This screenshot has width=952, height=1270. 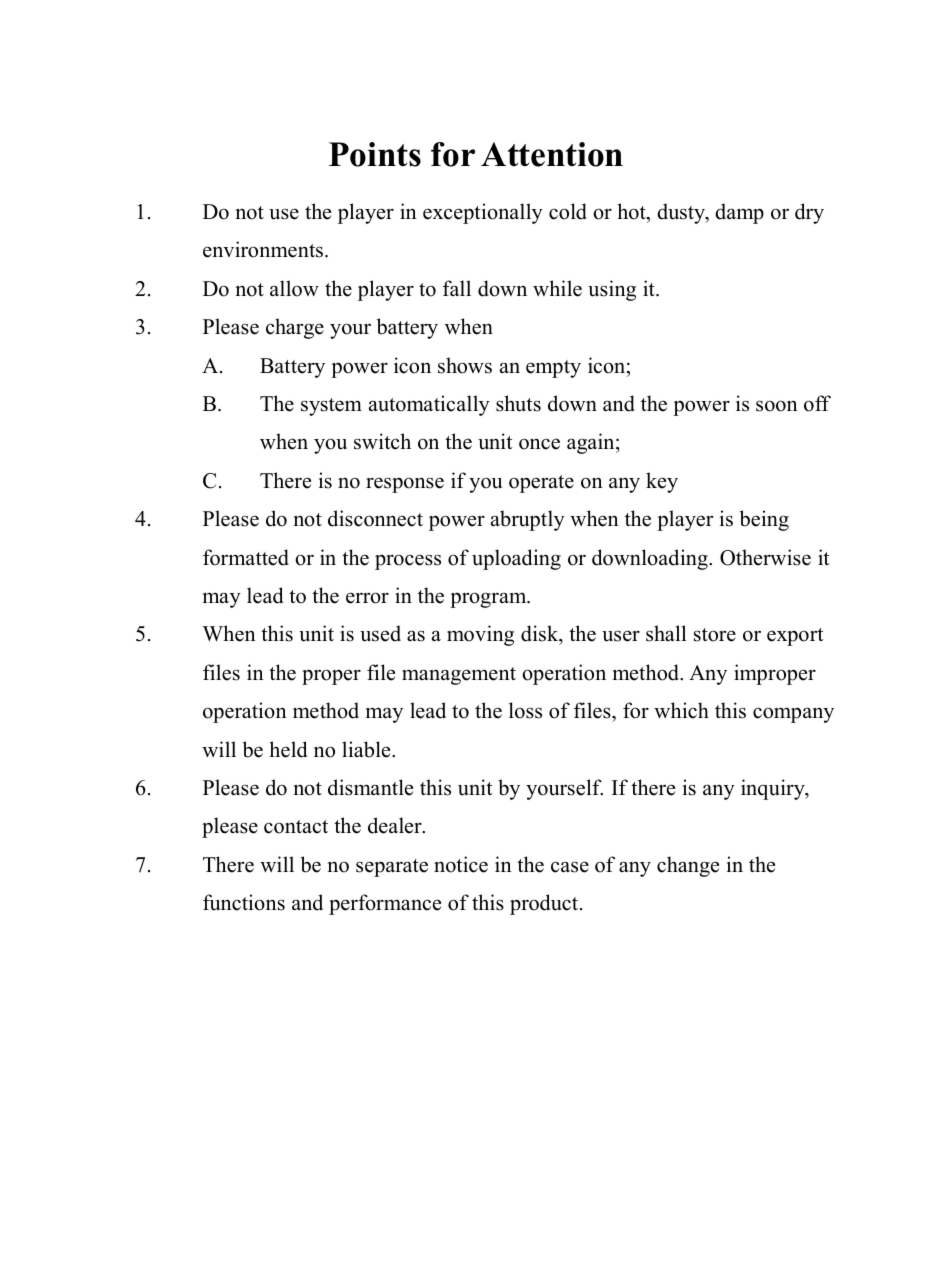 I want to click on product, so click(x=545, y=904).
